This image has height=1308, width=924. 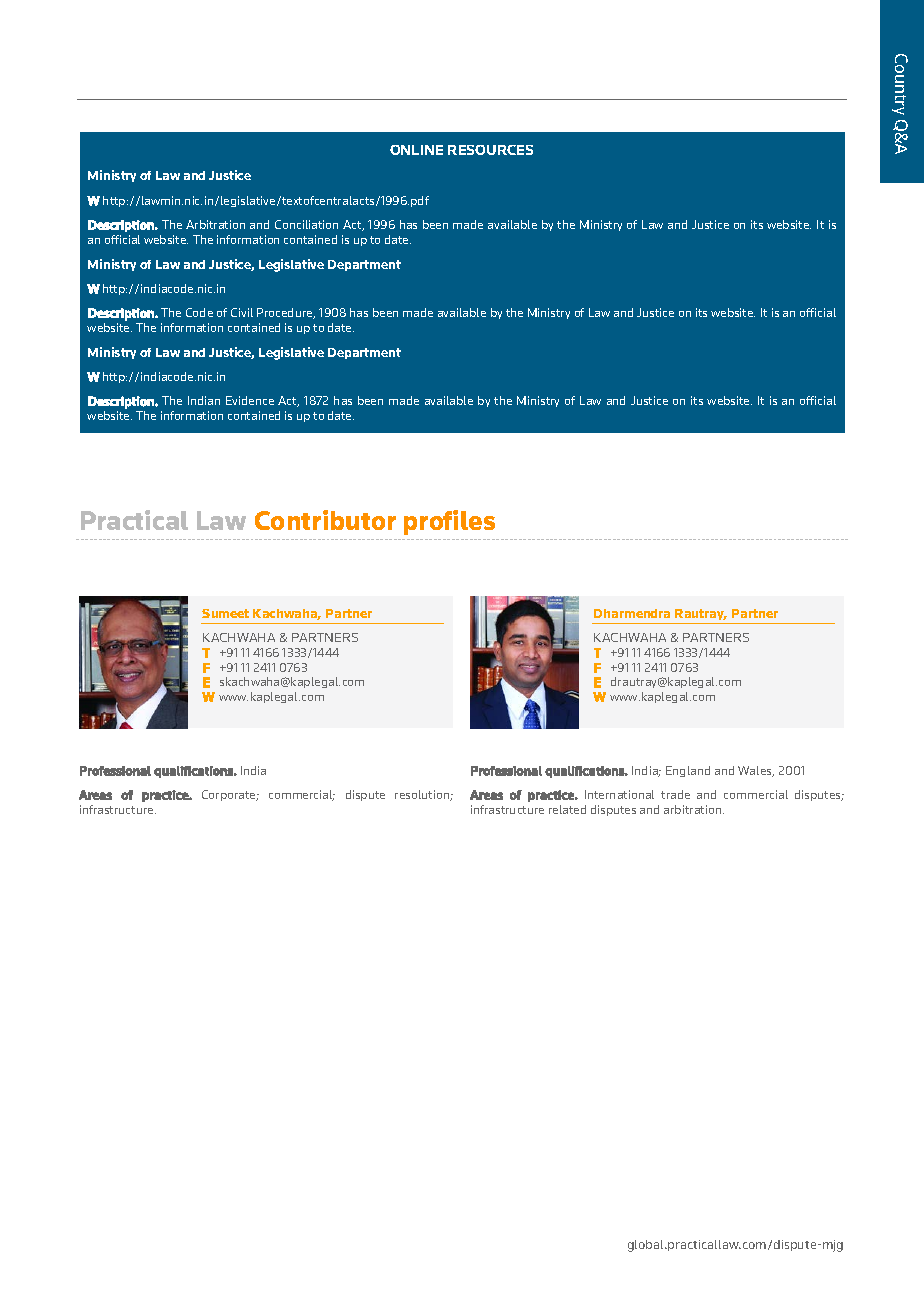 I want to click on trade, so click(x=675, y=794).
